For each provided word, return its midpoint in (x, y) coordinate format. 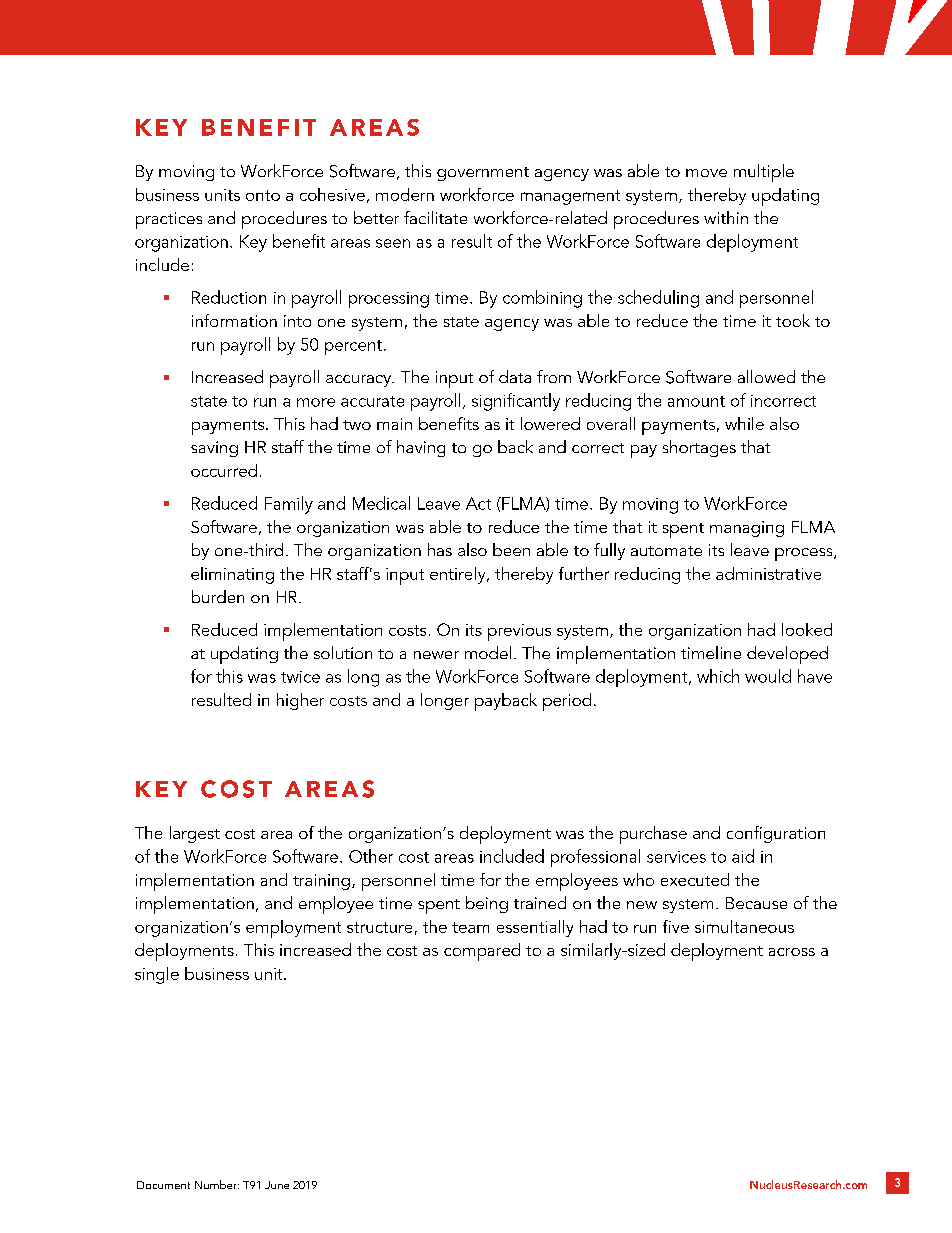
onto (263, 195)
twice (300, 677)
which (718, 676)
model (488, 652)
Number (217, 1184)
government (483, 174)
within (726, 217)
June (277, 1185)
